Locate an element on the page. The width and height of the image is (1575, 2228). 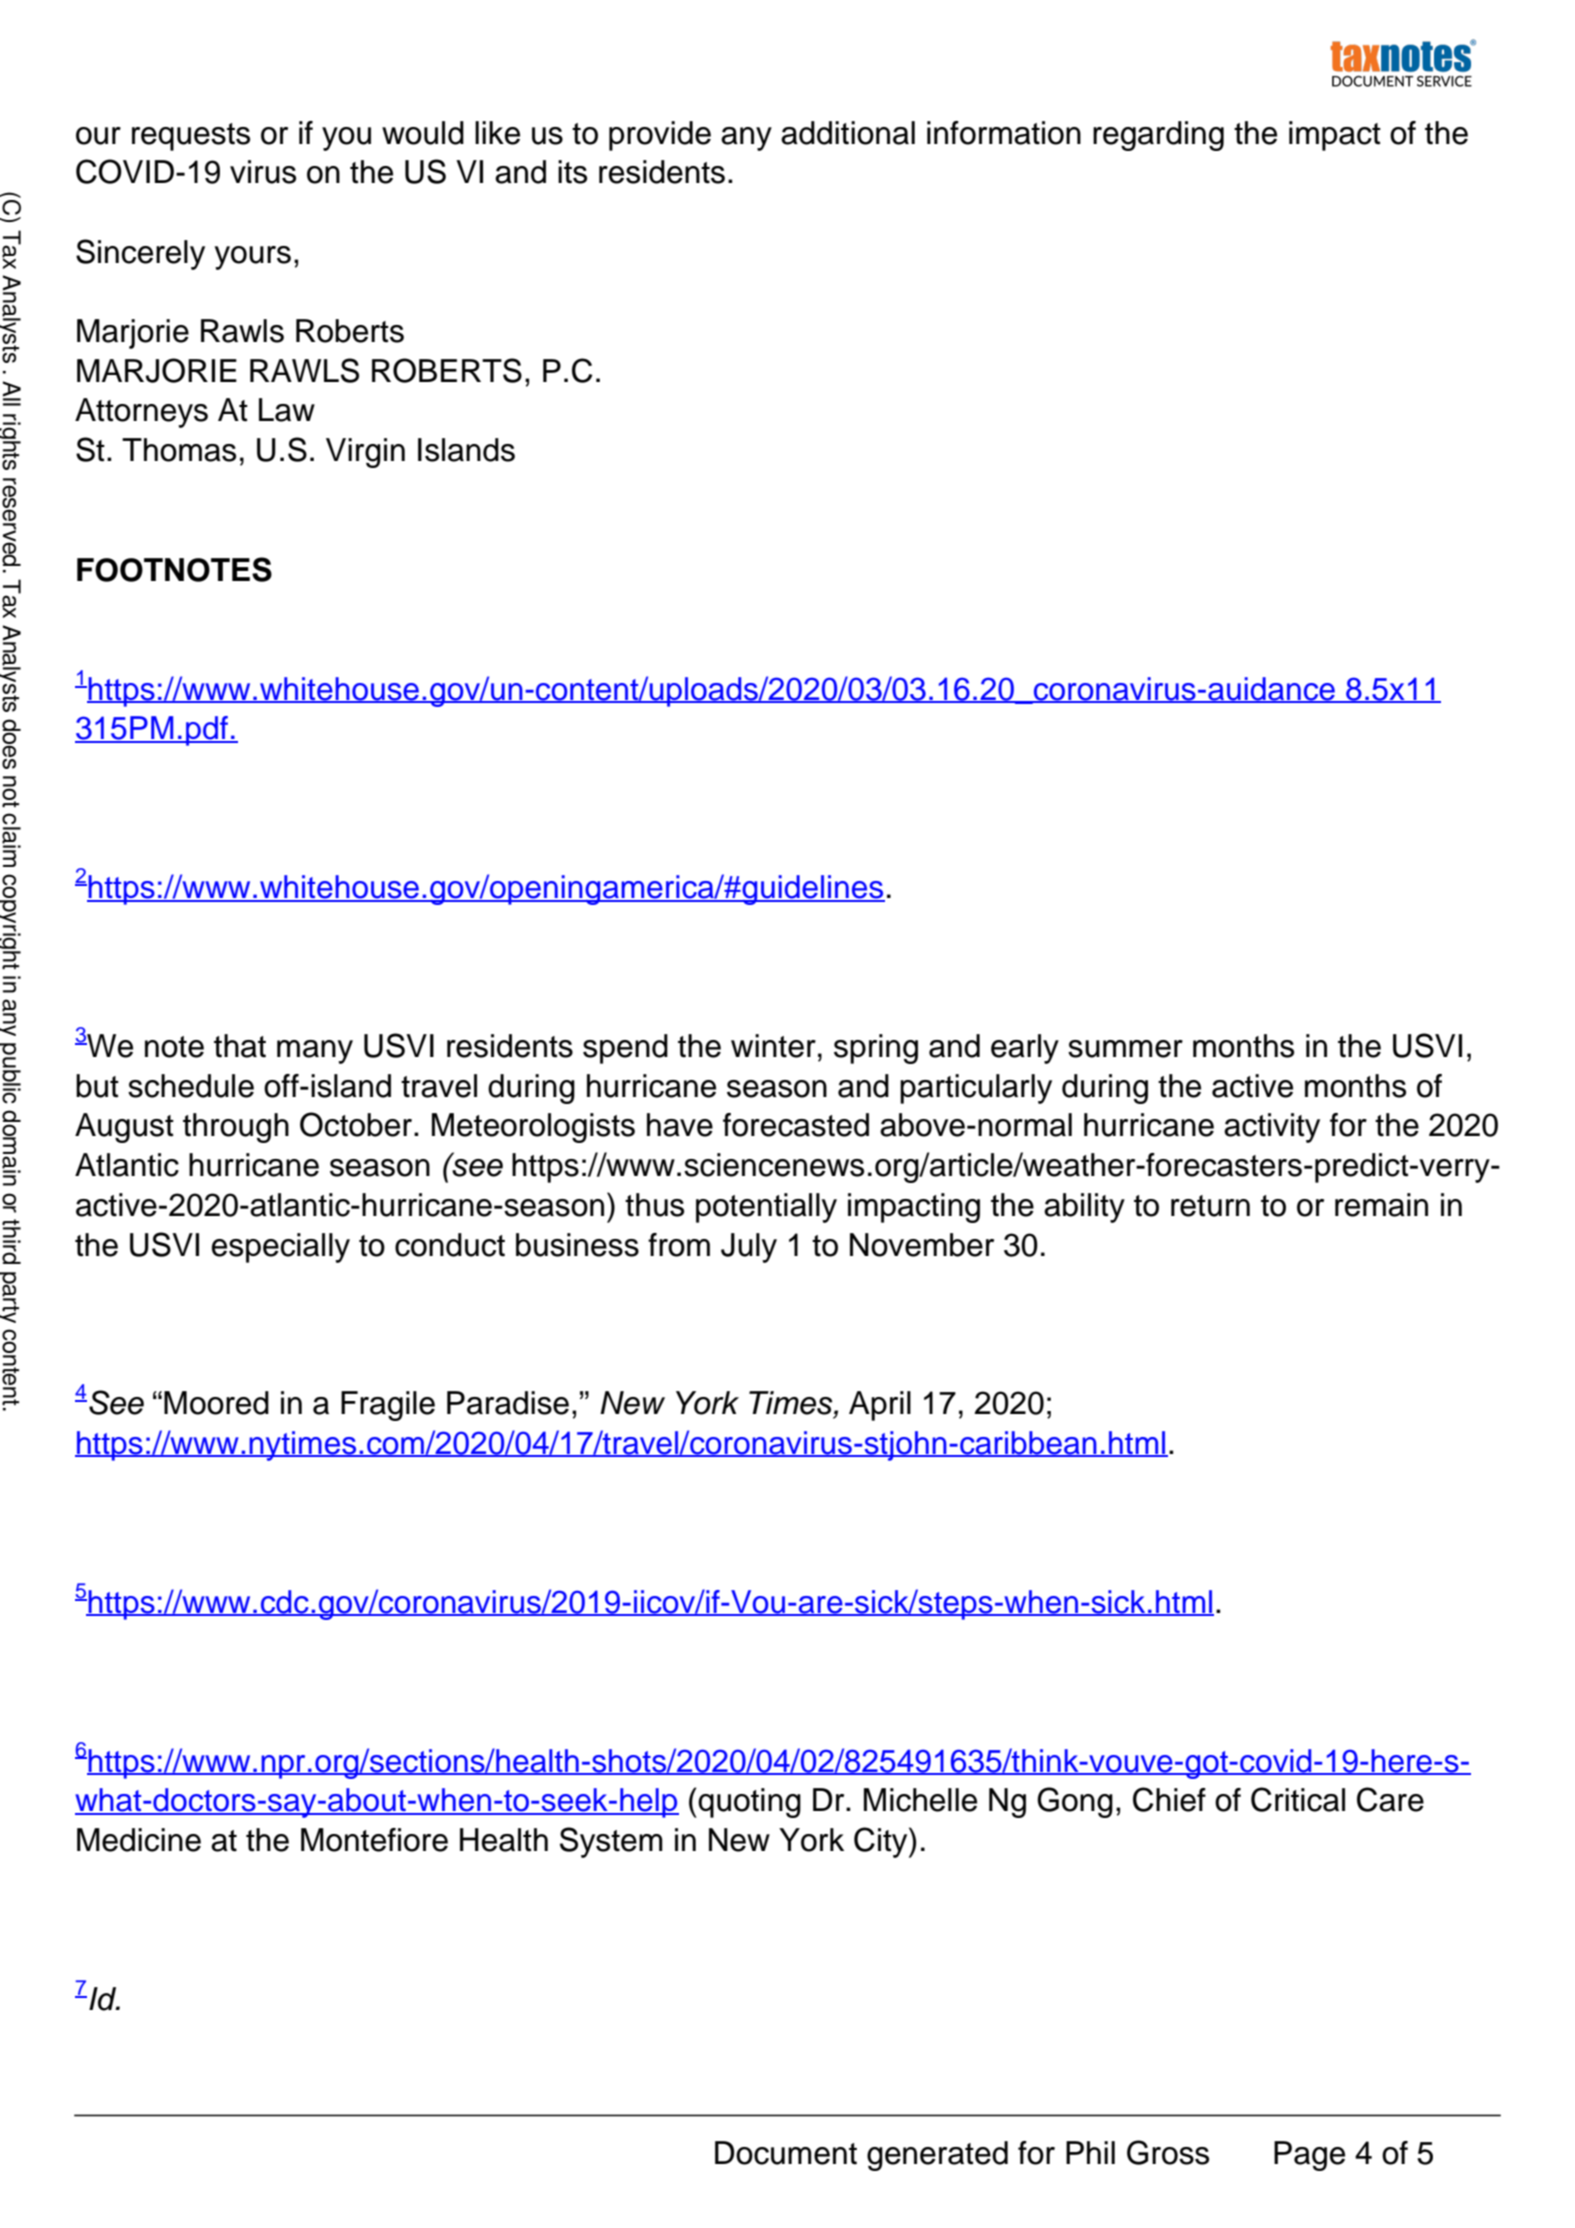
Medicine is located at coordinates (139, 1840).
